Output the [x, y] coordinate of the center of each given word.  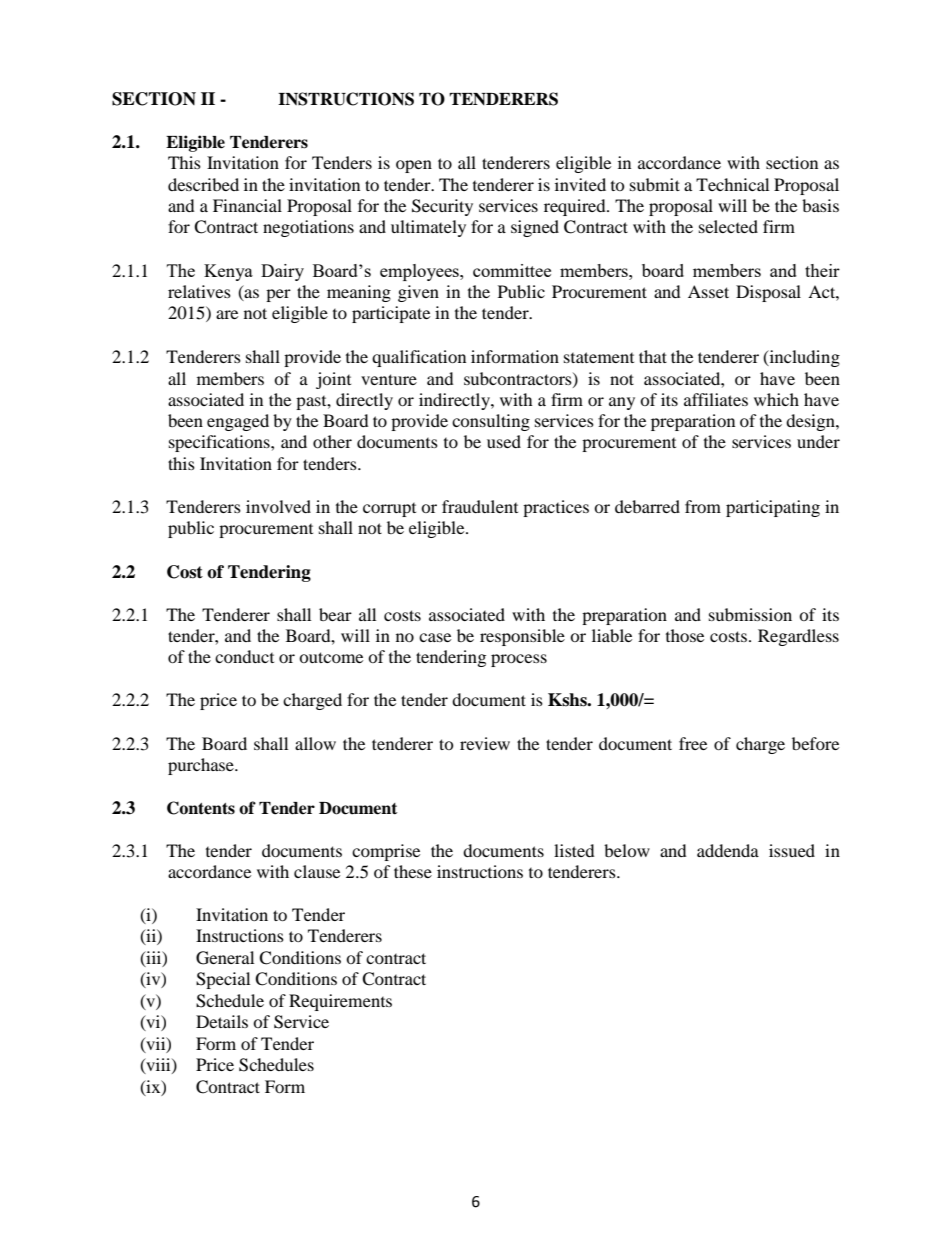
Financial [247, 205]
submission [750, 614]
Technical [732, 184]
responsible [522, 637]
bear [335, 614]
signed [535, 228]
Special [223, 980]
